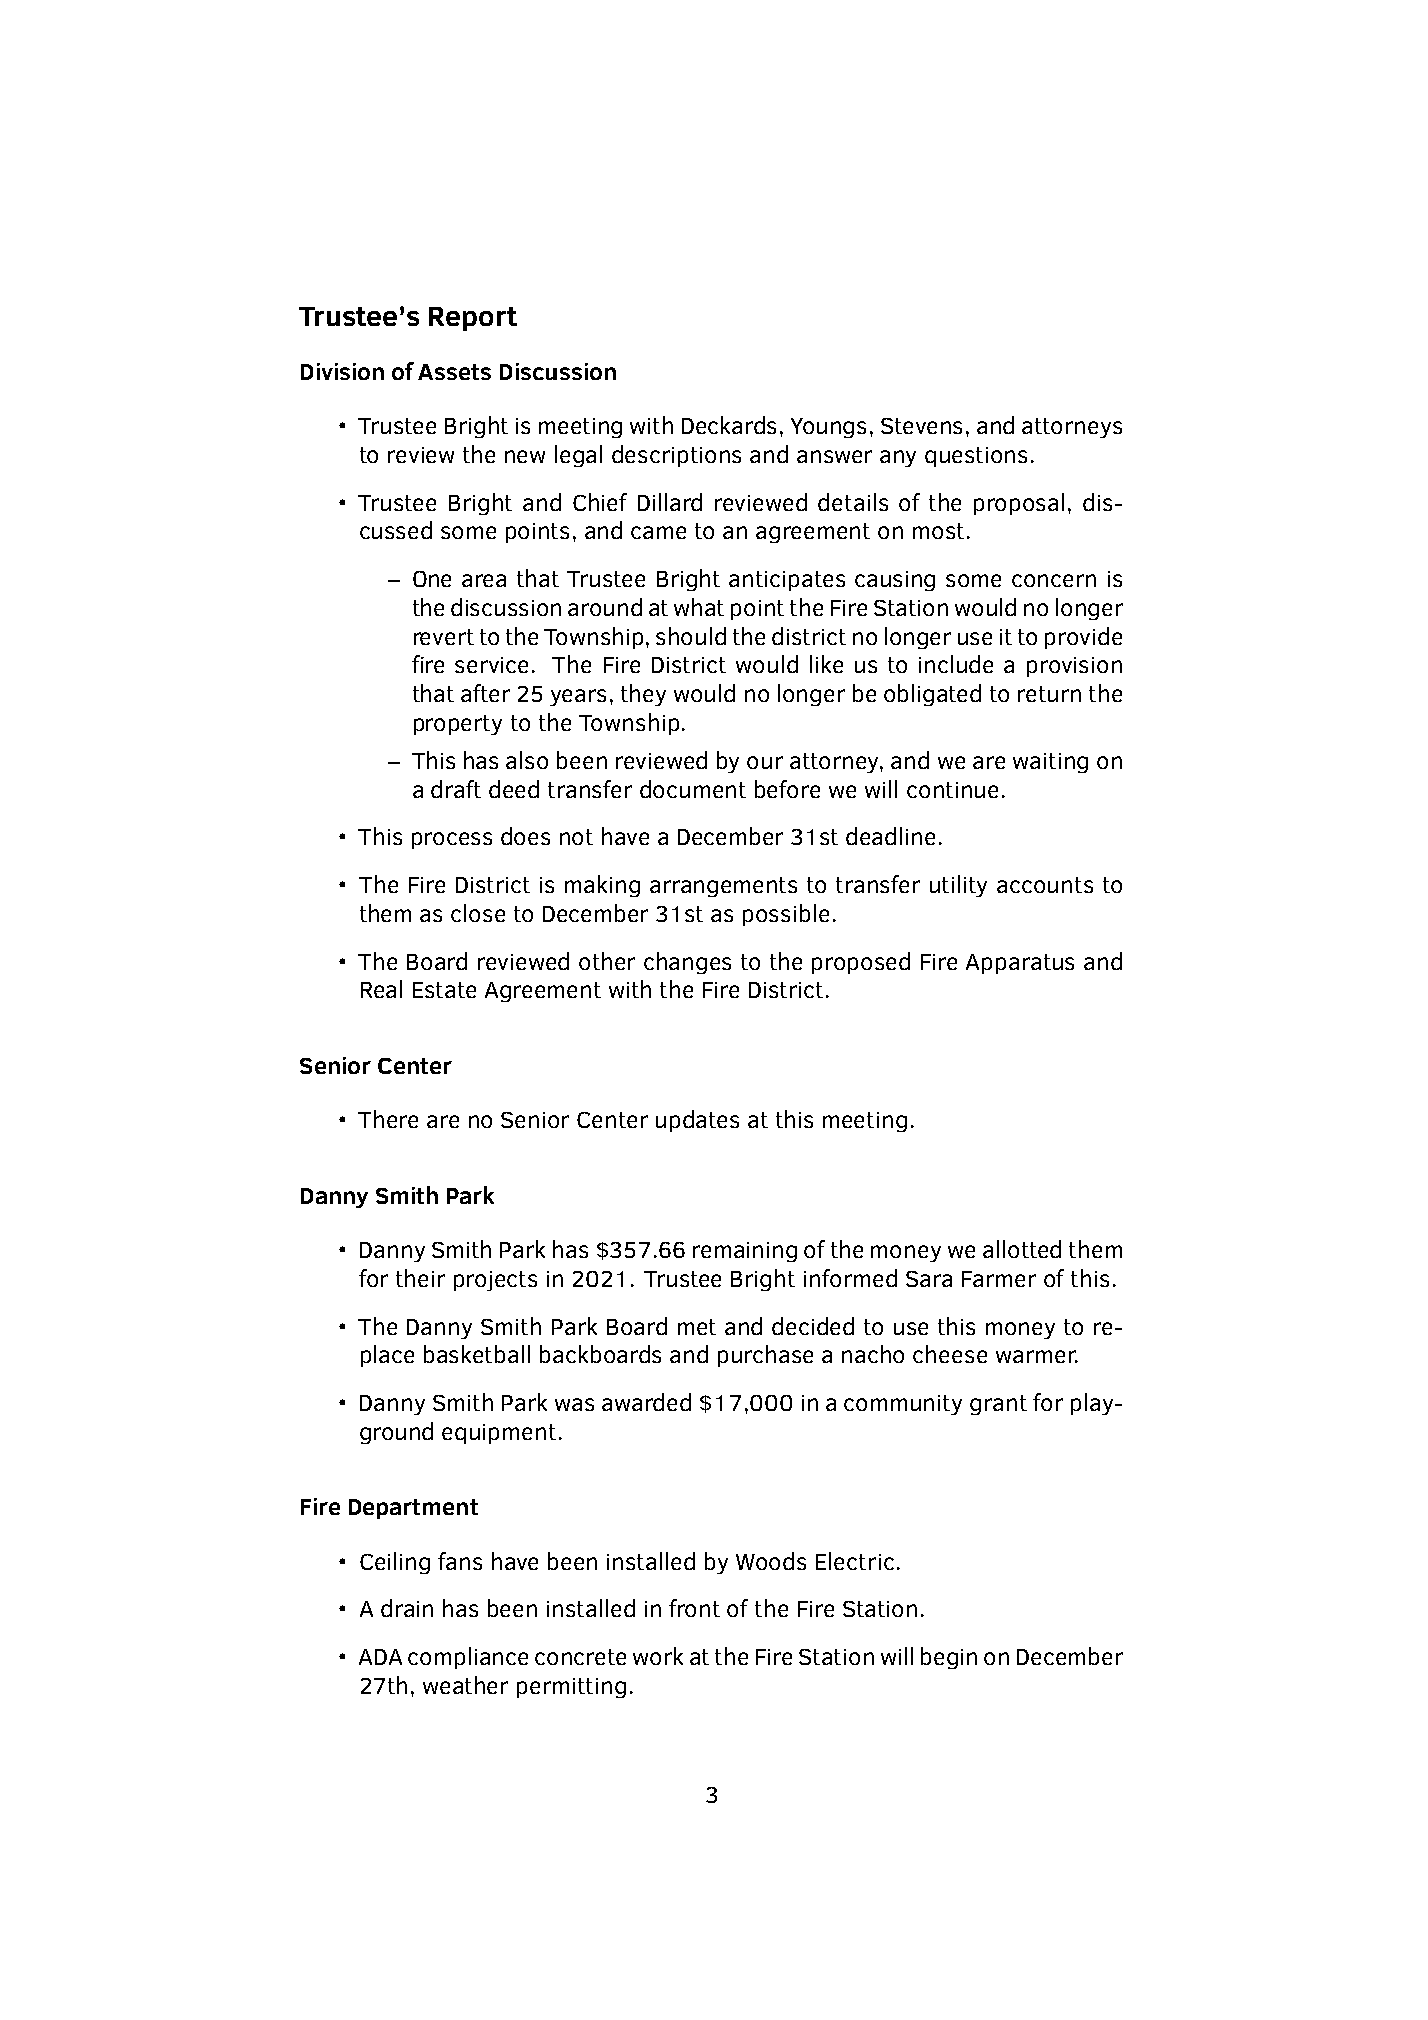  I want to click on remaining, so click(745, 1252).
